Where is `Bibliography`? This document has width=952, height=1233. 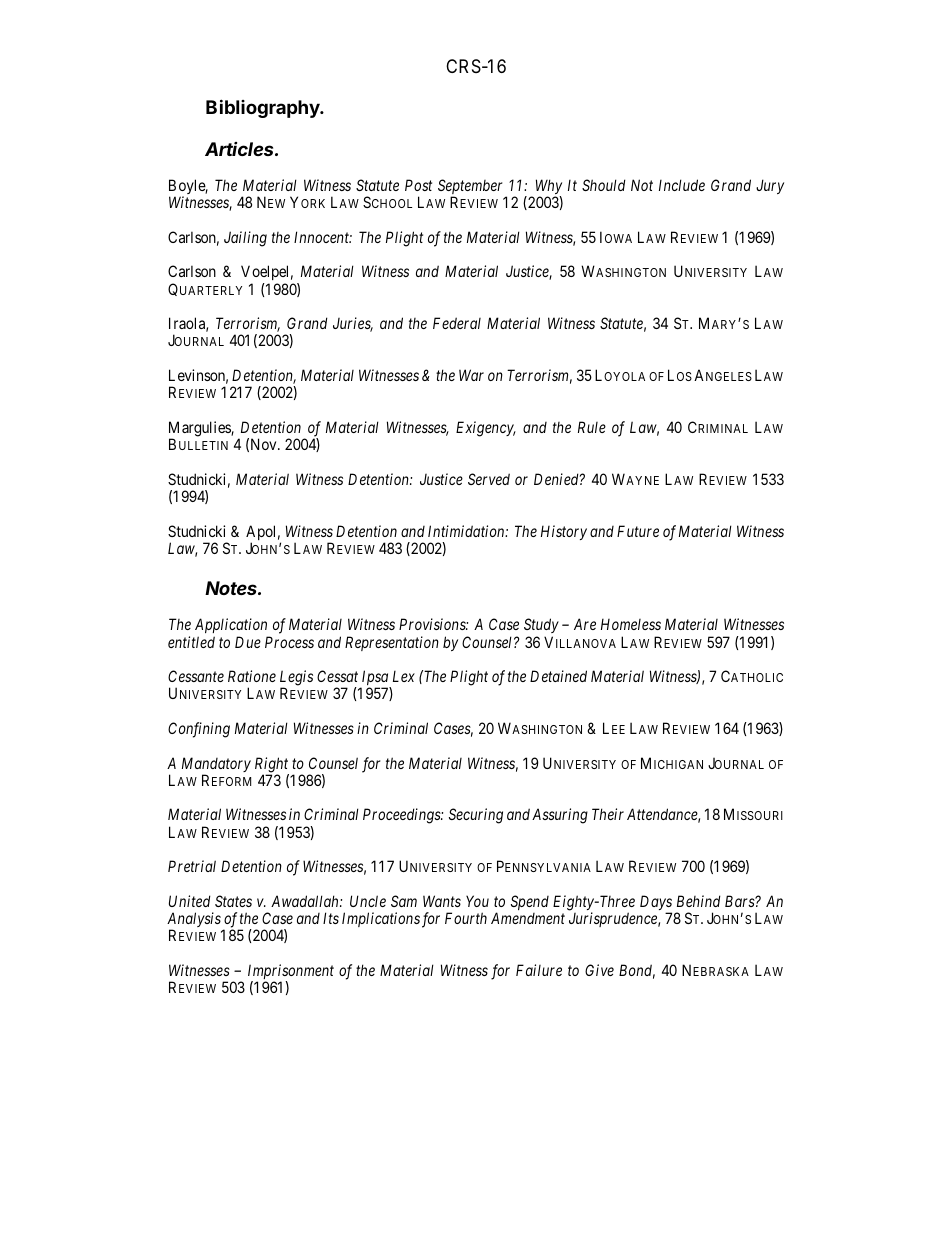
Bibliography is located at coordinates (264, 108).
